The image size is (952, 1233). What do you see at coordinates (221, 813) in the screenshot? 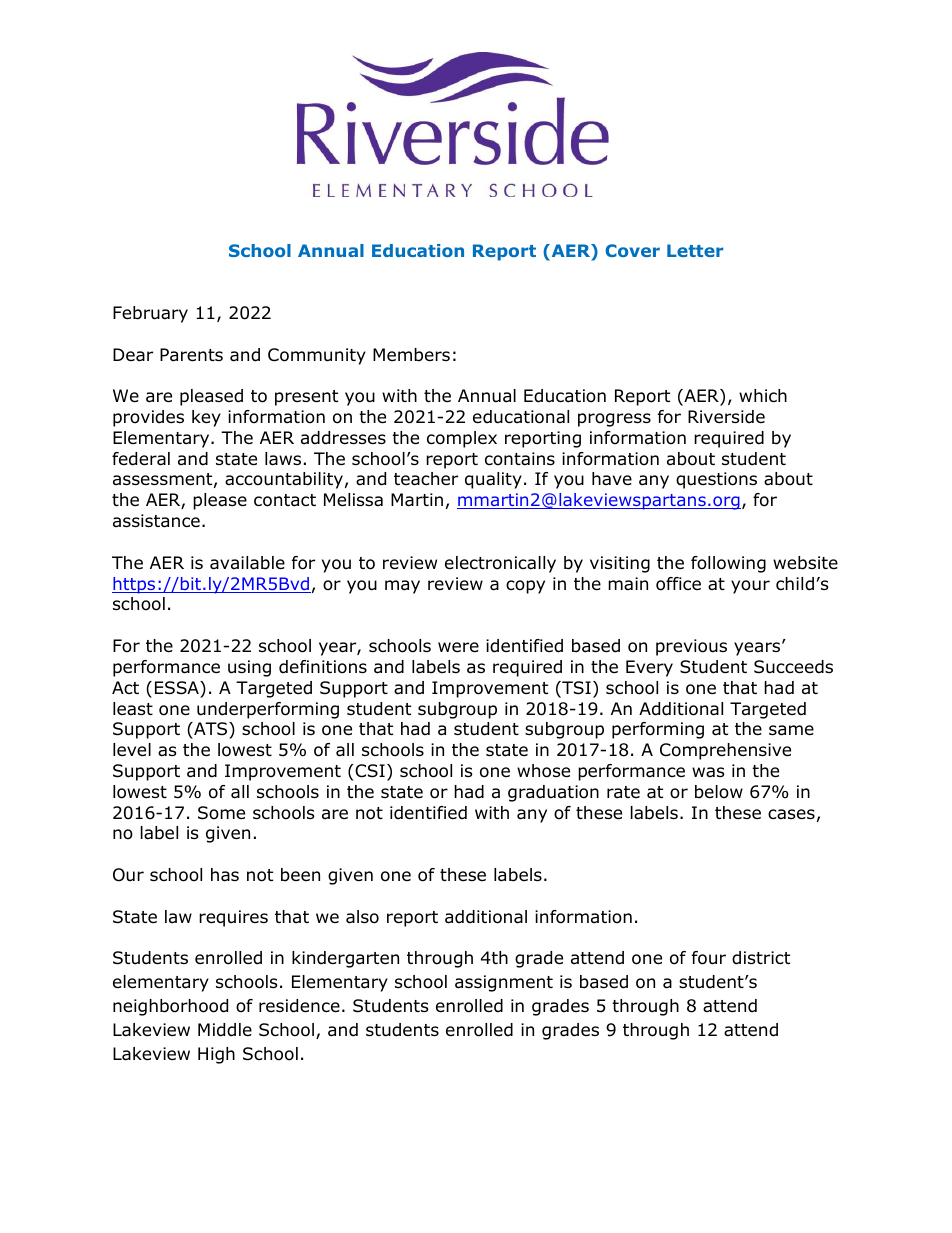
I see `Some` at bounding box center [221, 813].
